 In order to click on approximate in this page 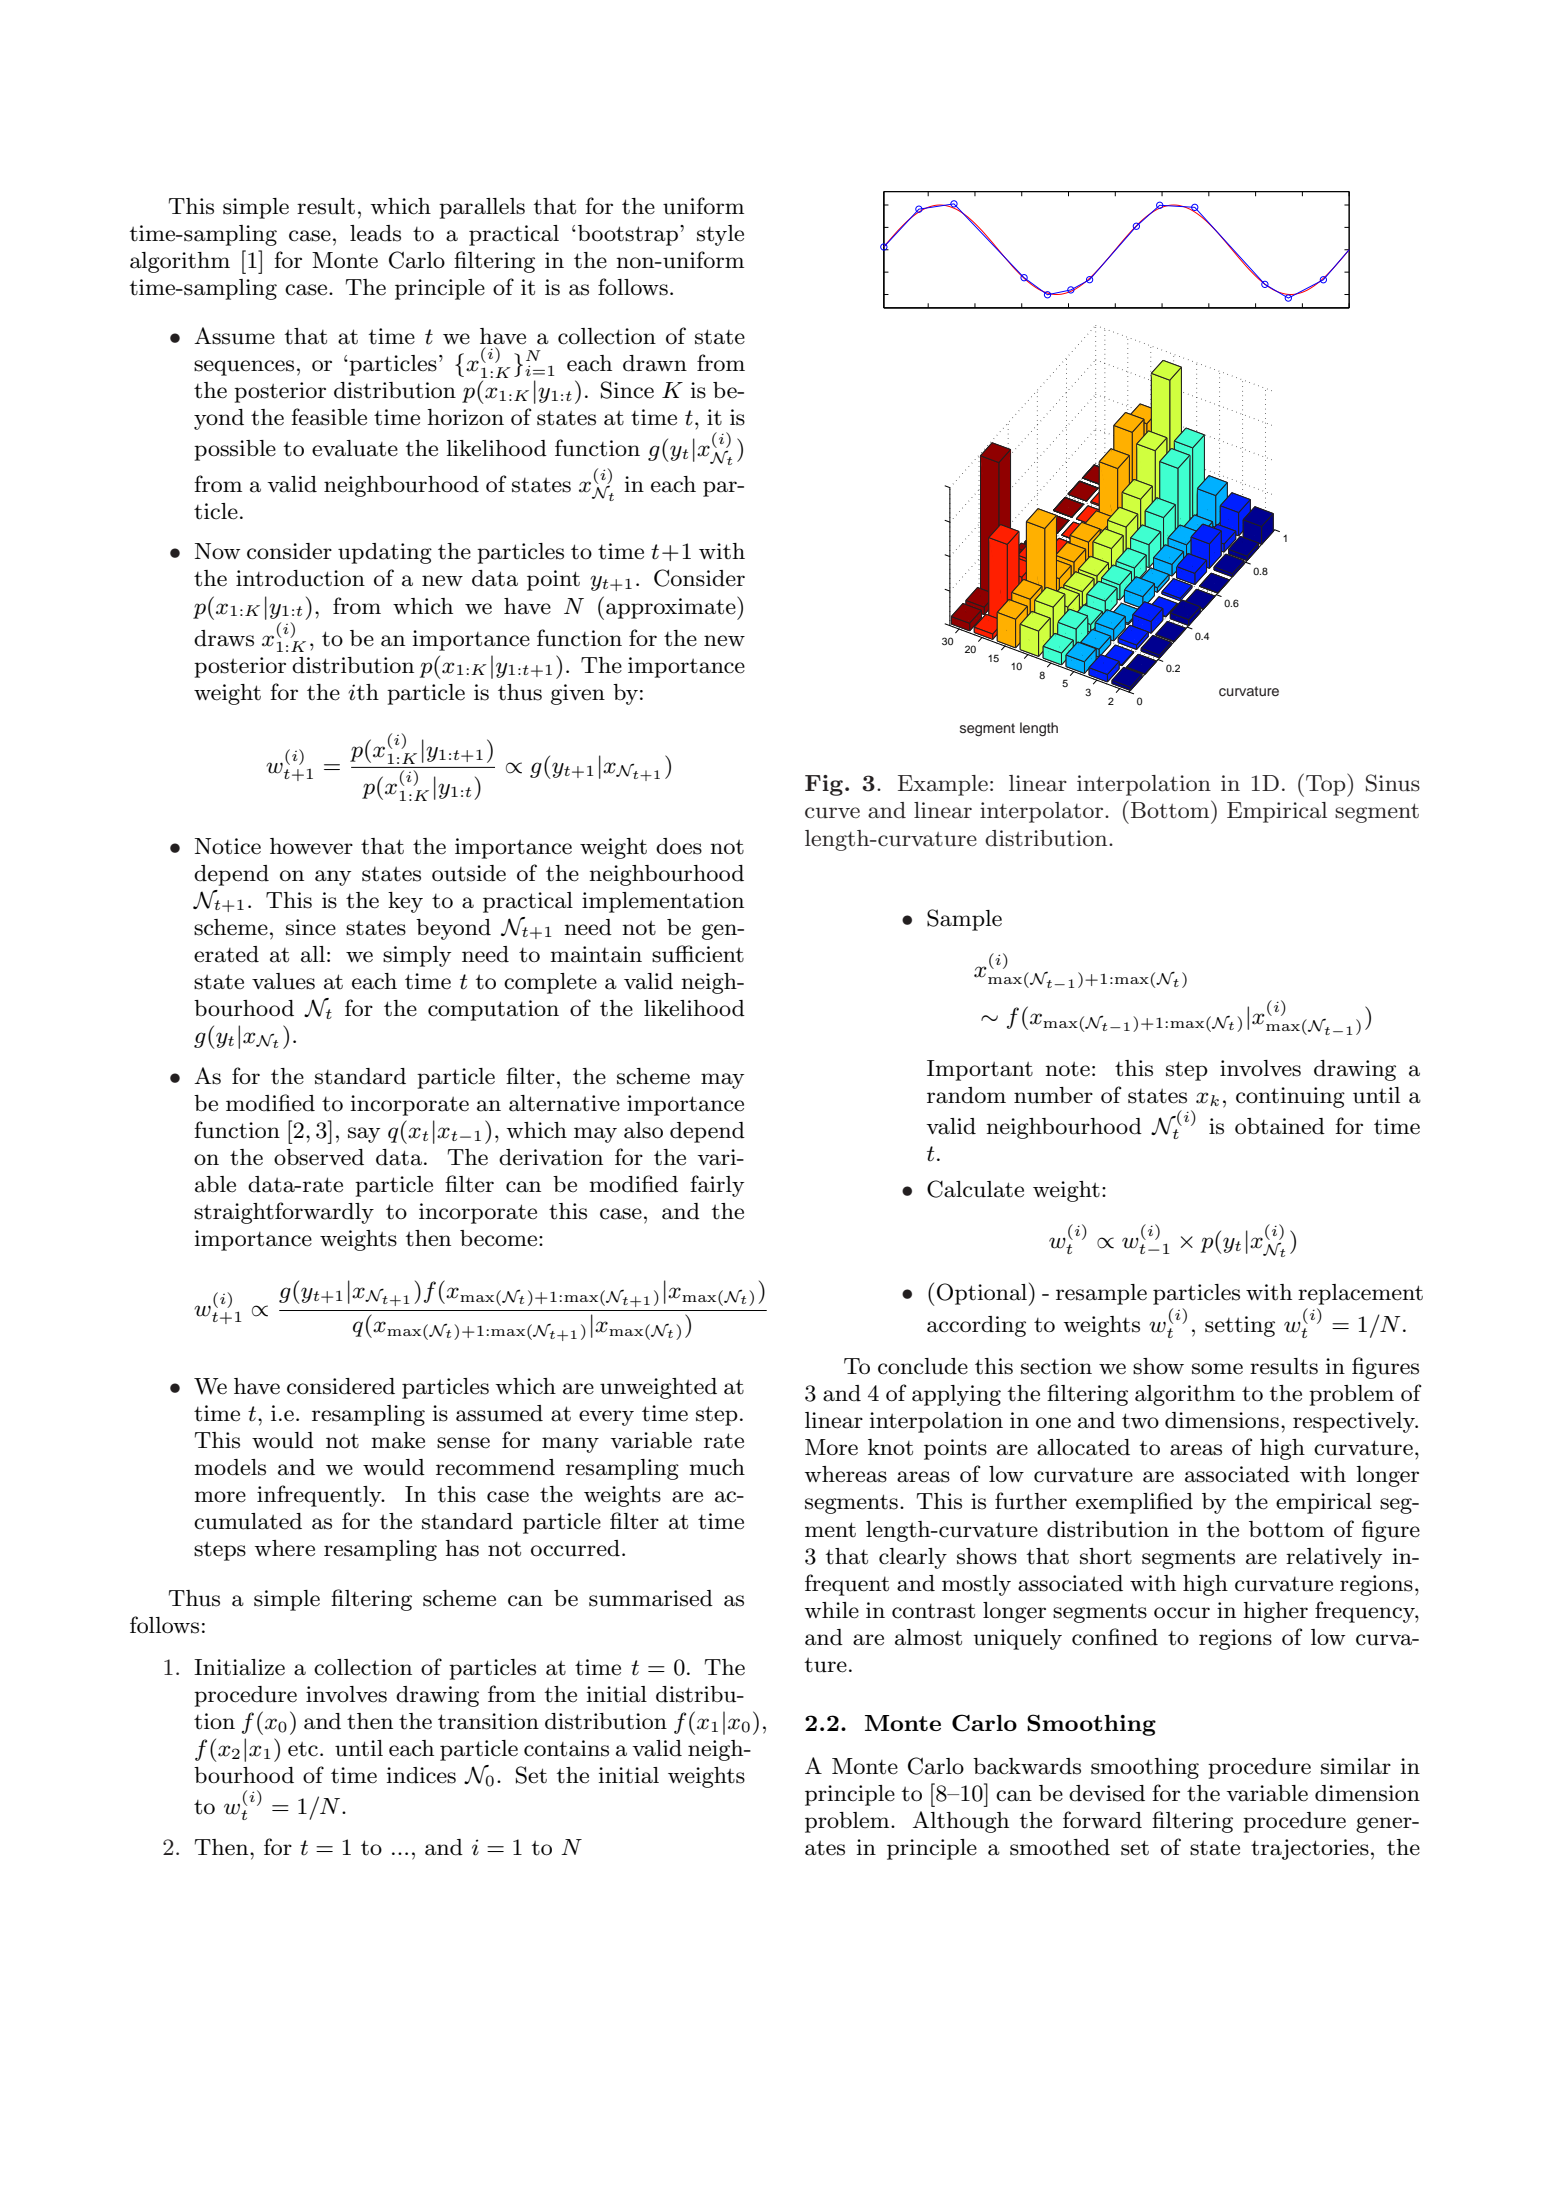, I will do `click(672, 608)`.
